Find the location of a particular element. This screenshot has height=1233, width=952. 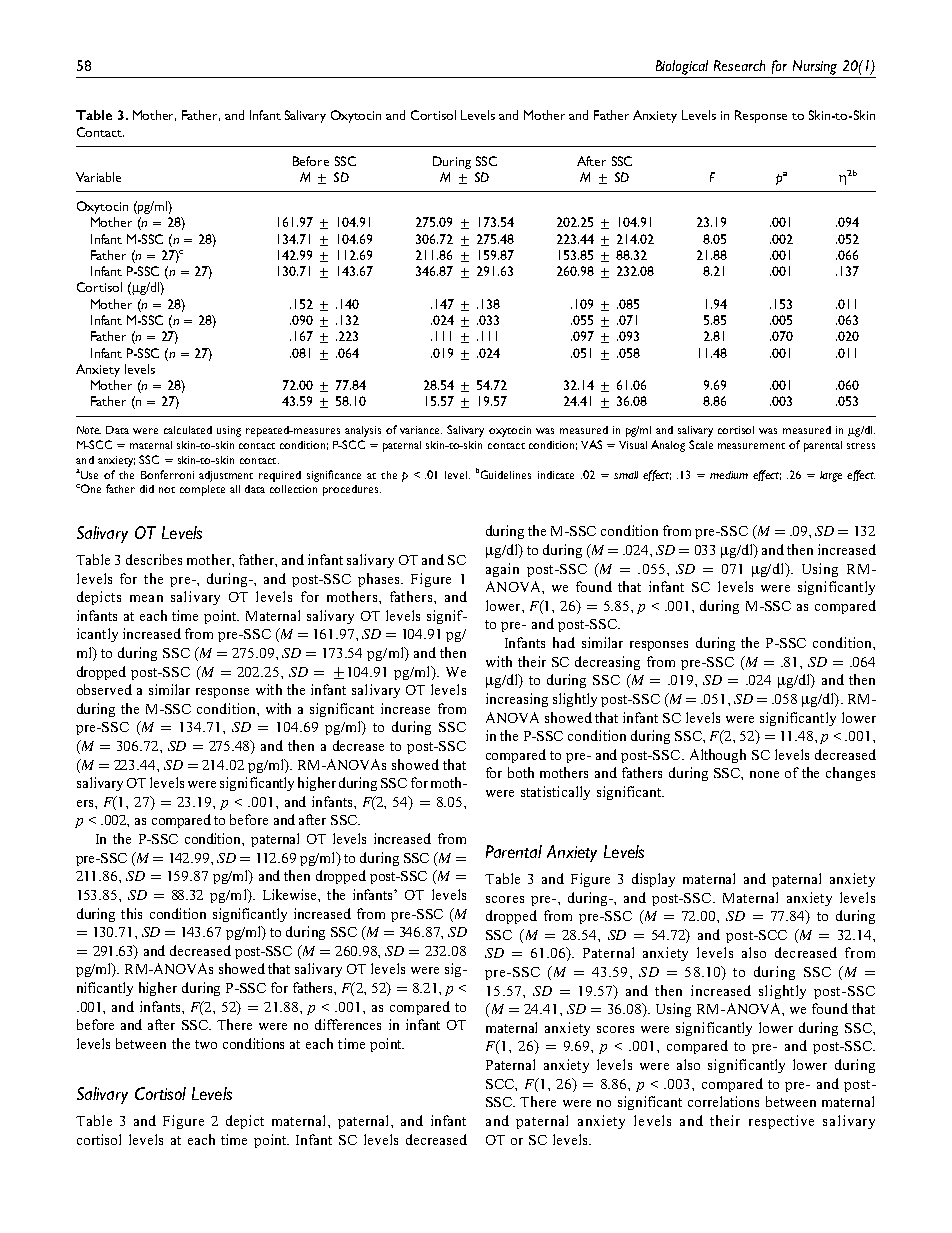

calculated is located at coordinates (188, 430).
